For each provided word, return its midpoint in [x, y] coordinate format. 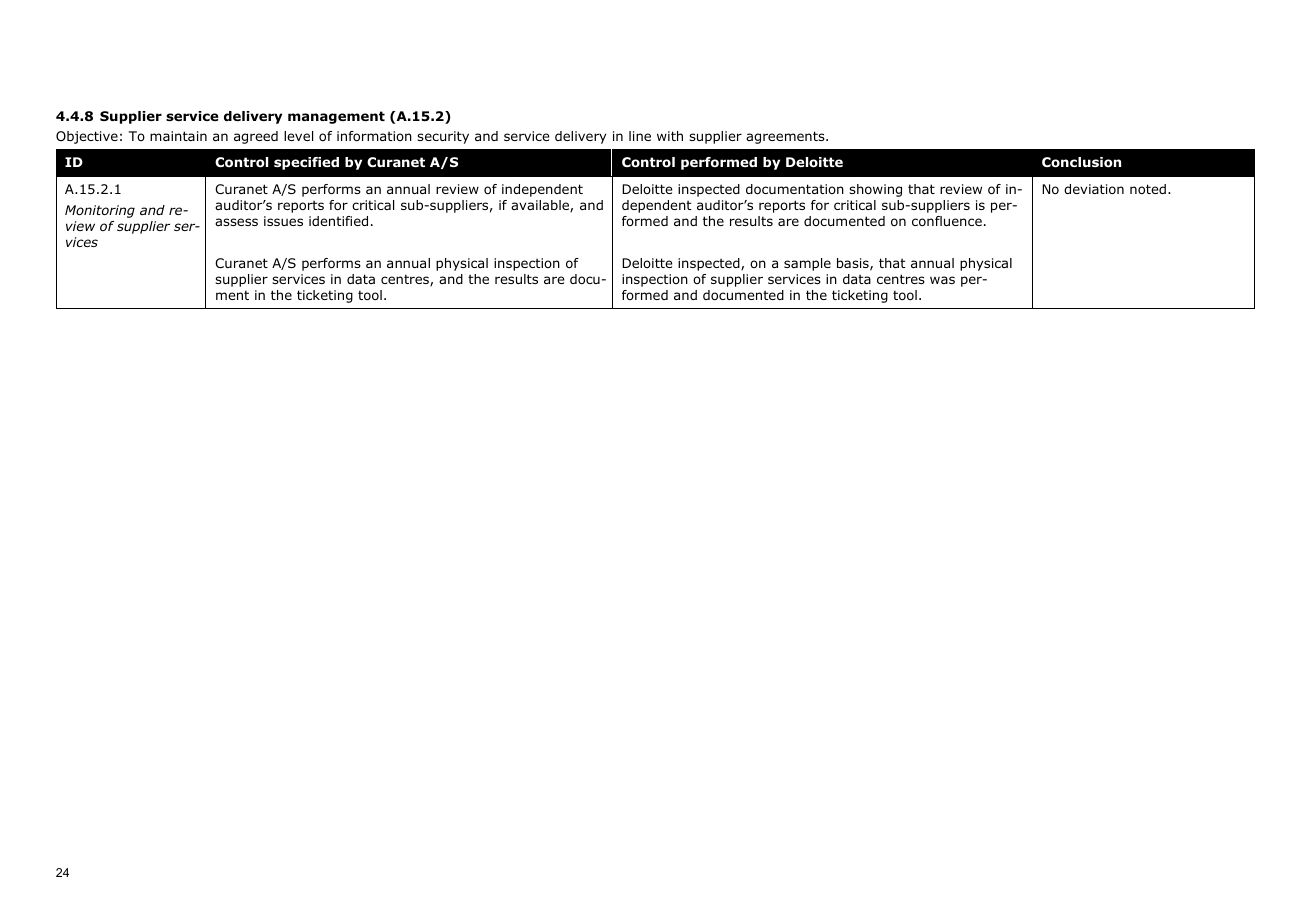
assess [236, 222]
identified [338, 221]
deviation [1094, 189]
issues [283, 221]
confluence [947, 221]
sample [807, 264]
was [942, 280]
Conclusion [1081, 162]
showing [875, 190]
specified [306, 163]
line [640, 136]
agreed [256, 137]
